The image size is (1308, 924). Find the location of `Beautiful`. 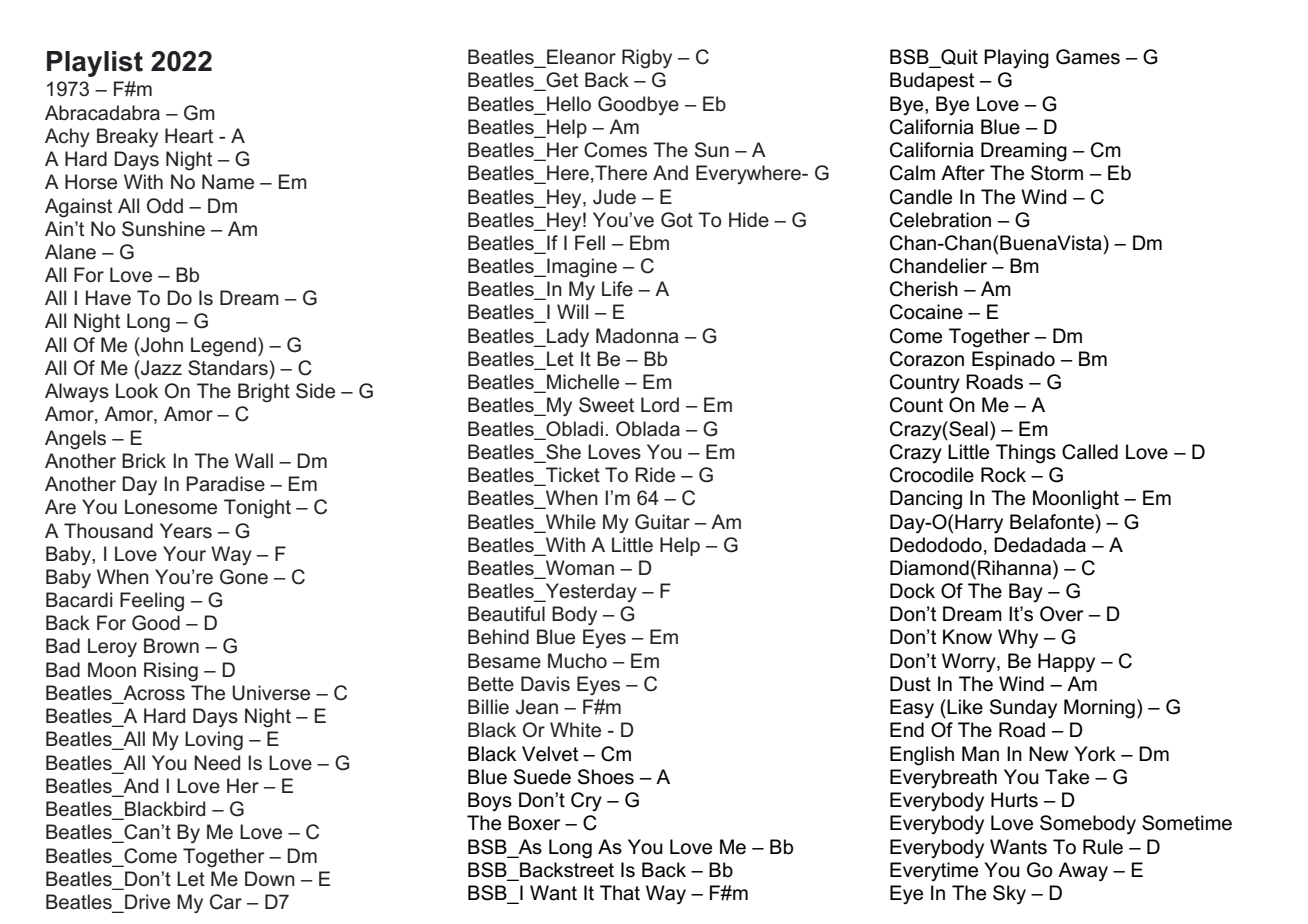

Beautiful is located at coordinates (506, 614).
